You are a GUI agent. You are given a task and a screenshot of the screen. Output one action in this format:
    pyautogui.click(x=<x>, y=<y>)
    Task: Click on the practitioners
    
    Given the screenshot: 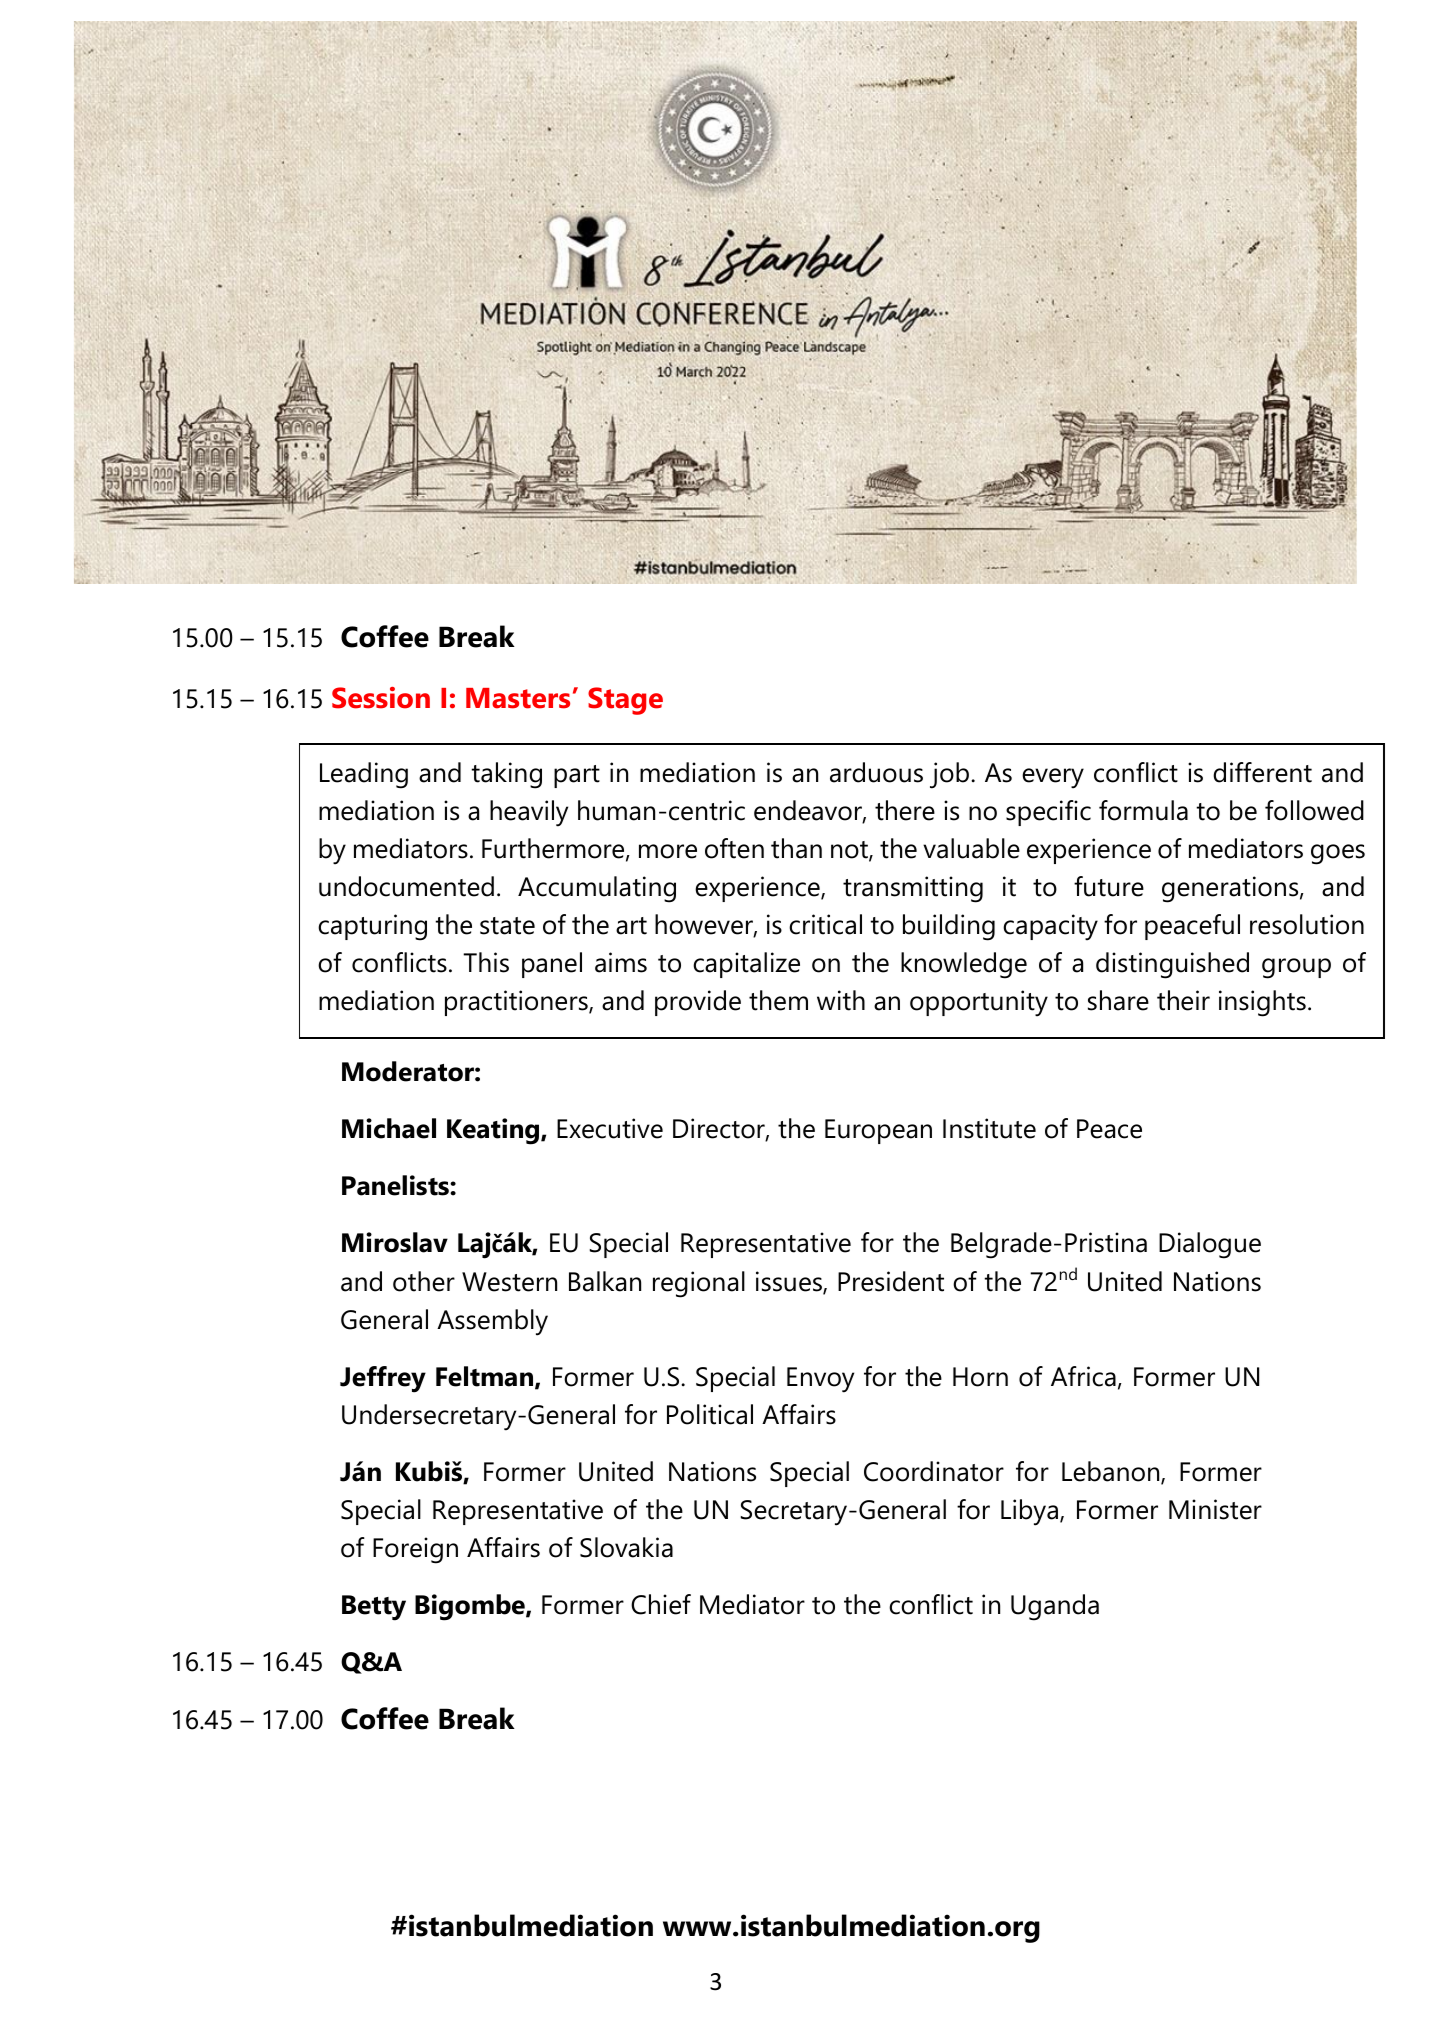 What is the action you would take?
    pyautogui.click(x=517, y=1003)
